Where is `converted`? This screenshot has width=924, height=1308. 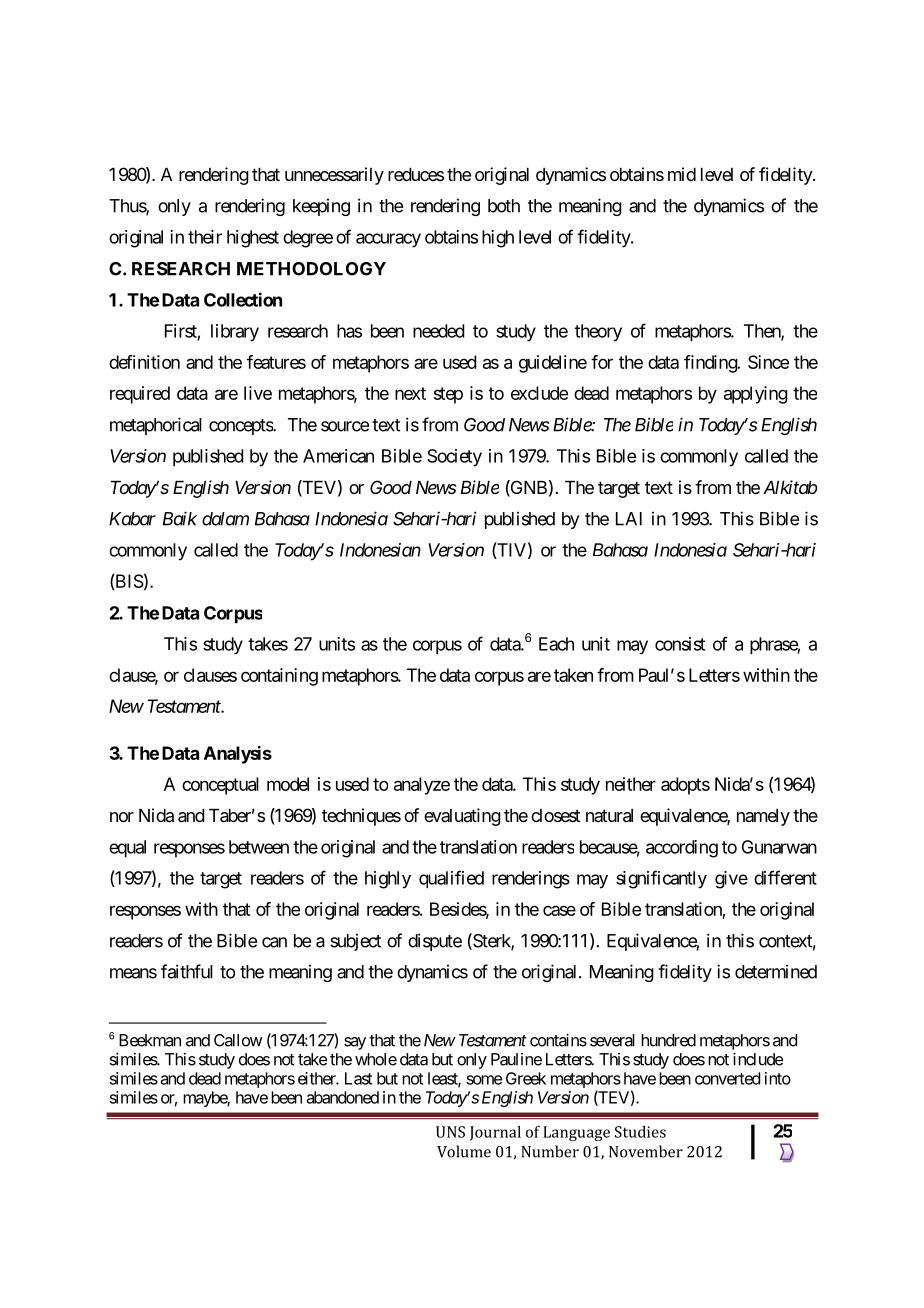 converted is located at coordinates (727, 1078).
